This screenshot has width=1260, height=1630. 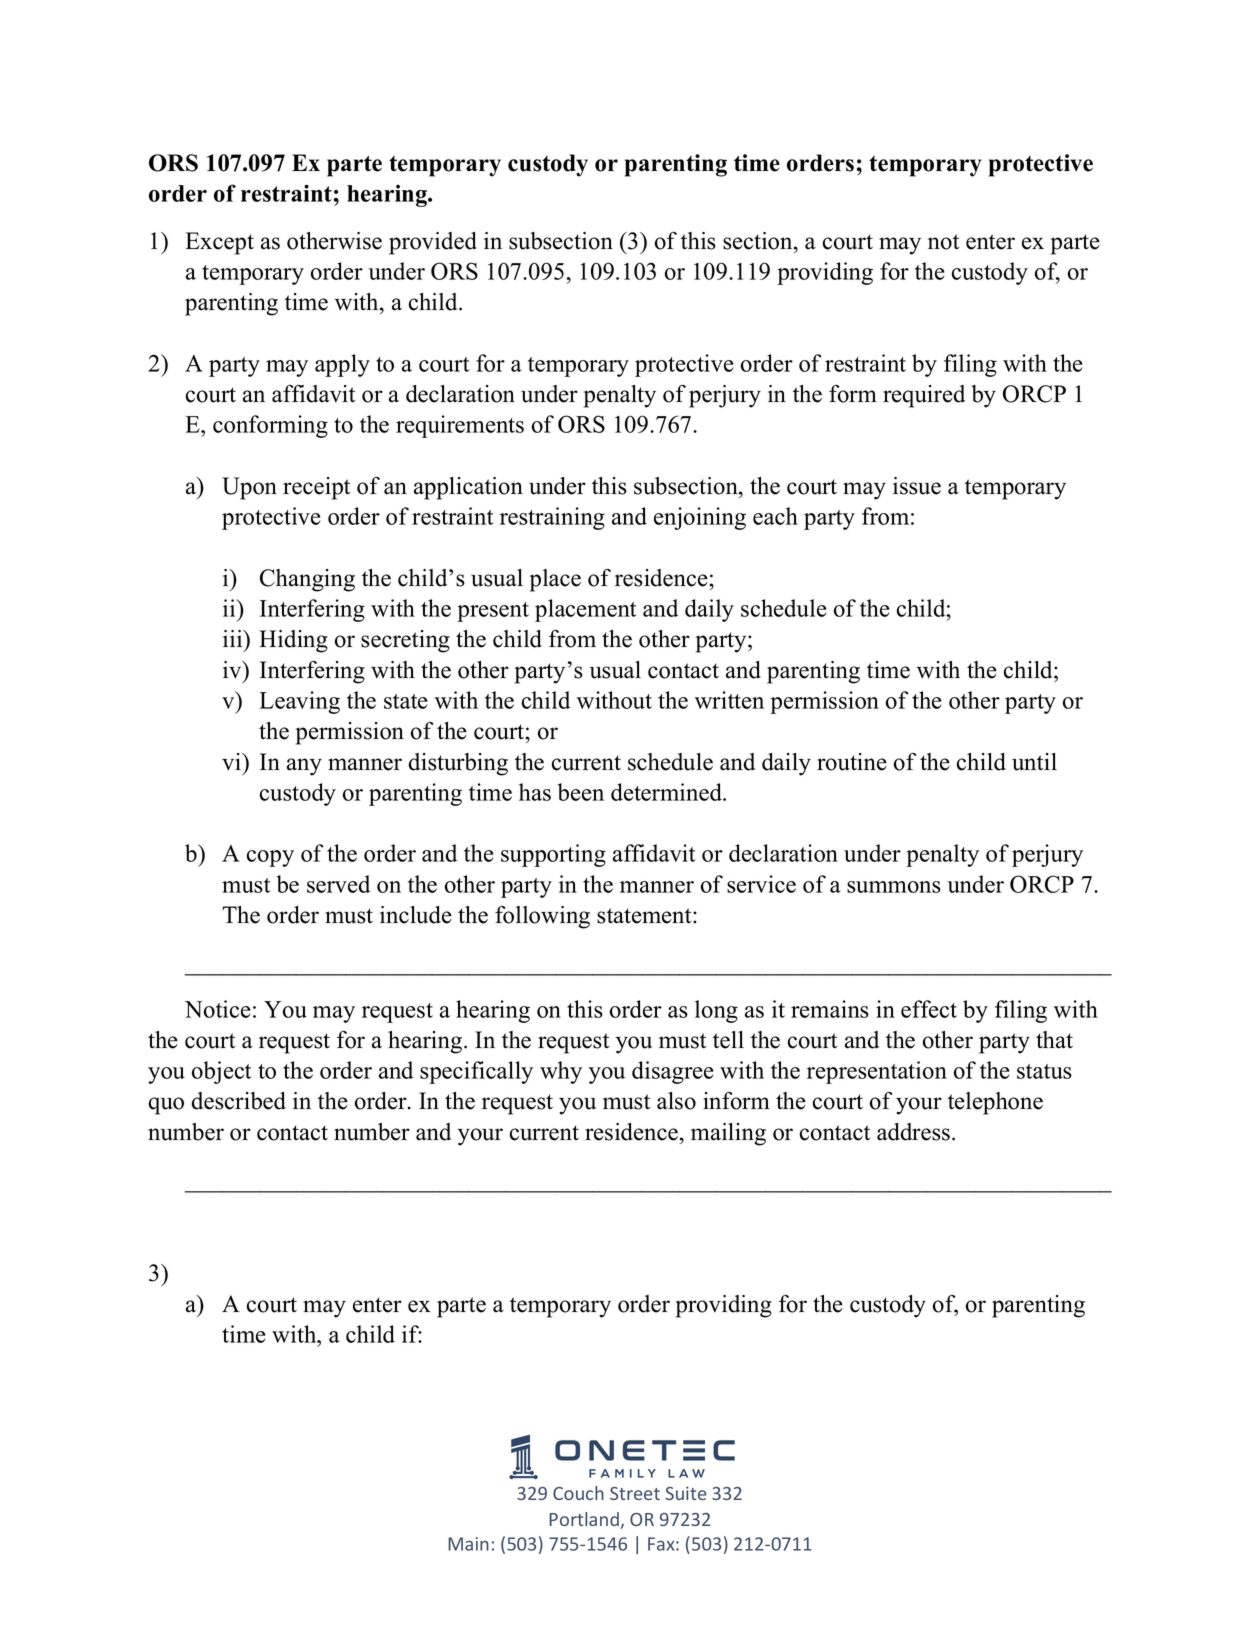 I want to click on address, so click(x=913, y=1132).
